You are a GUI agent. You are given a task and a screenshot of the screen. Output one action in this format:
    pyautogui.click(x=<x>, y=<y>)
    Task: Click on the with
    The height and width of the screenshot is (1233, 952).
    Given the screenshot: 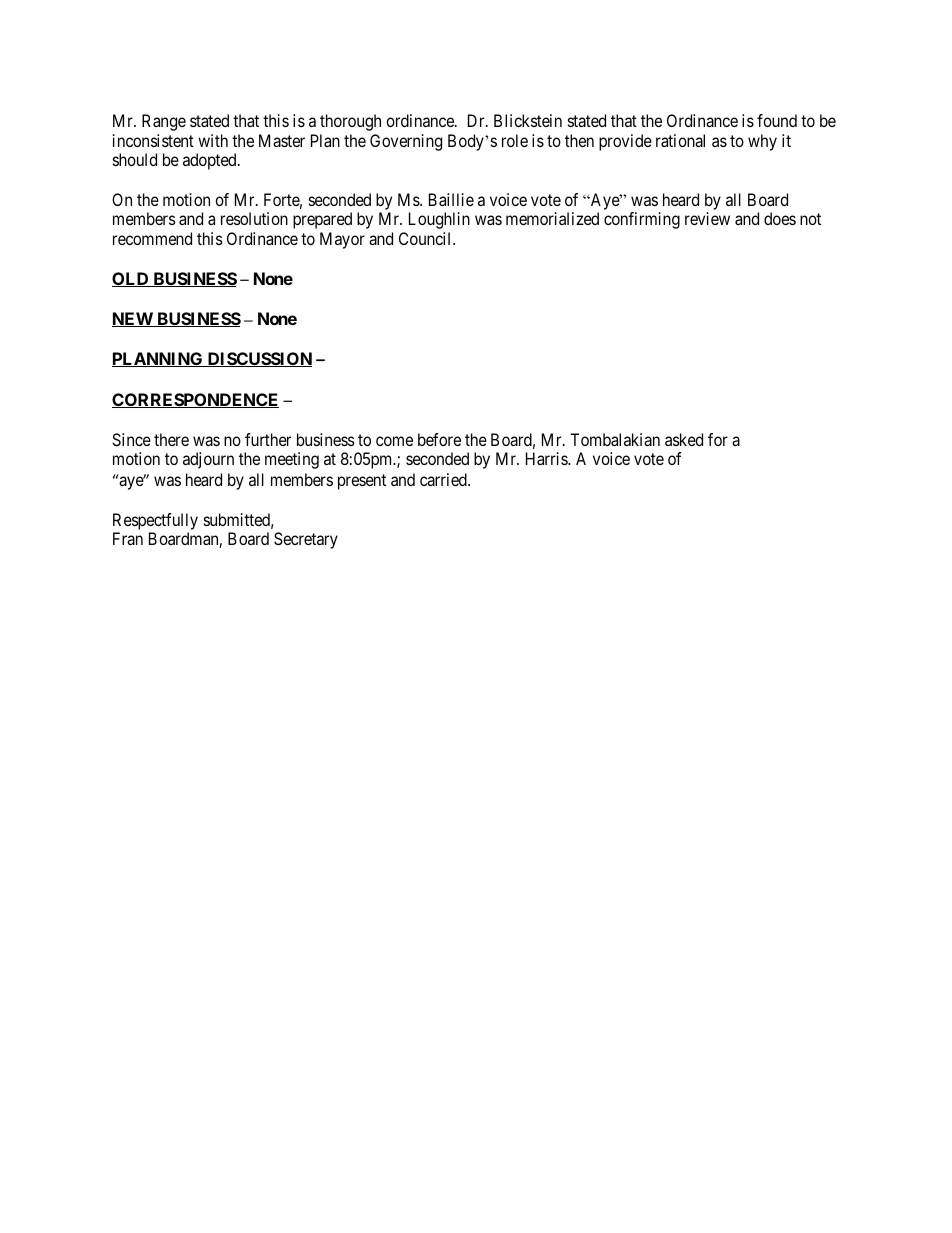 What is the action you would take?
    pyautogui.click(x=213, y=140)
